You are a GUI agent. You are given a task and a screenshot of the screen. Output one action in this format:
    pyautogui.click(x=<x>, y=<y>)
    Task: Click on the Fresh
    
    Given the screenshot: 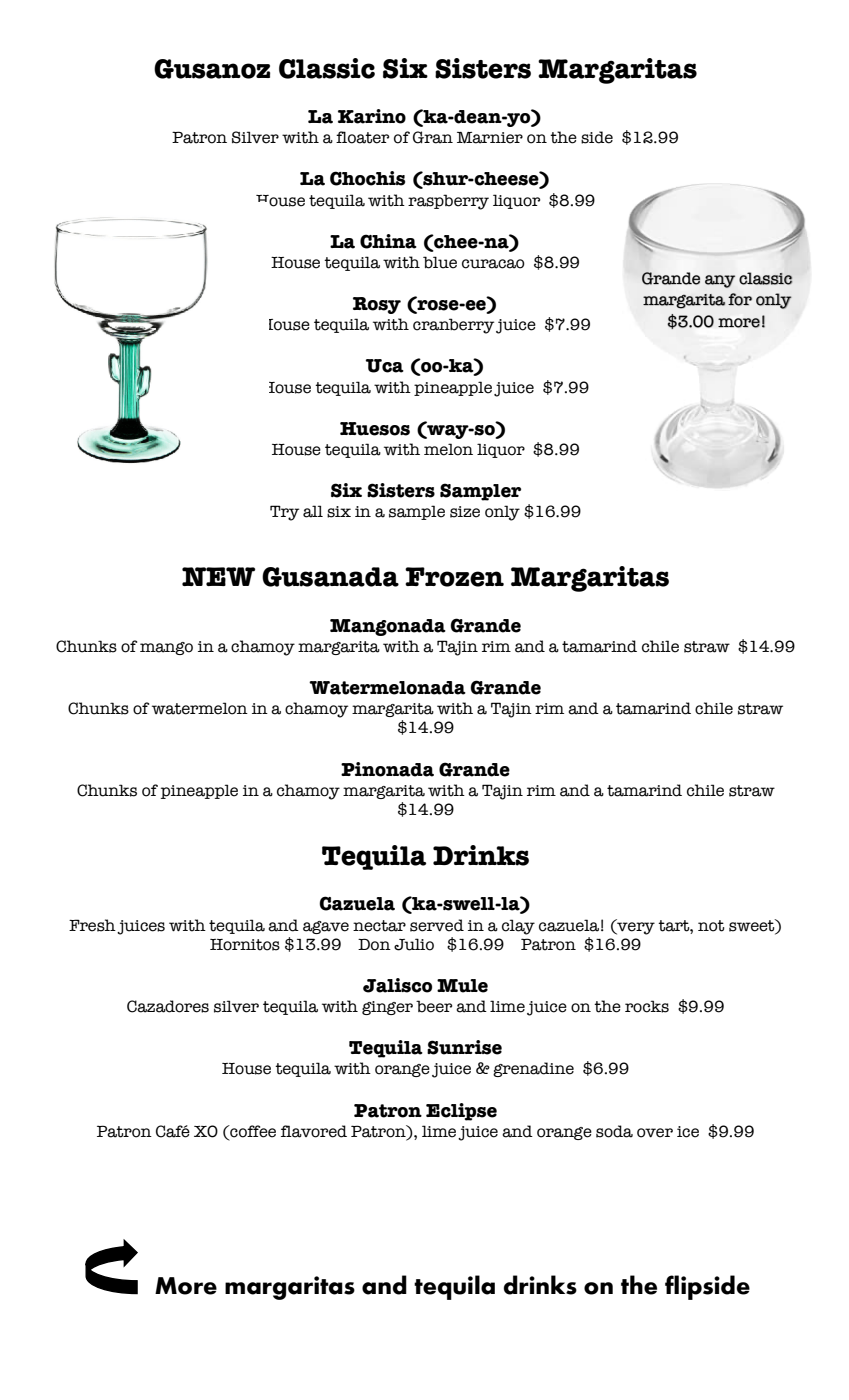 What is the action you would take?
    pyautogui.click(x=92, y=925)
